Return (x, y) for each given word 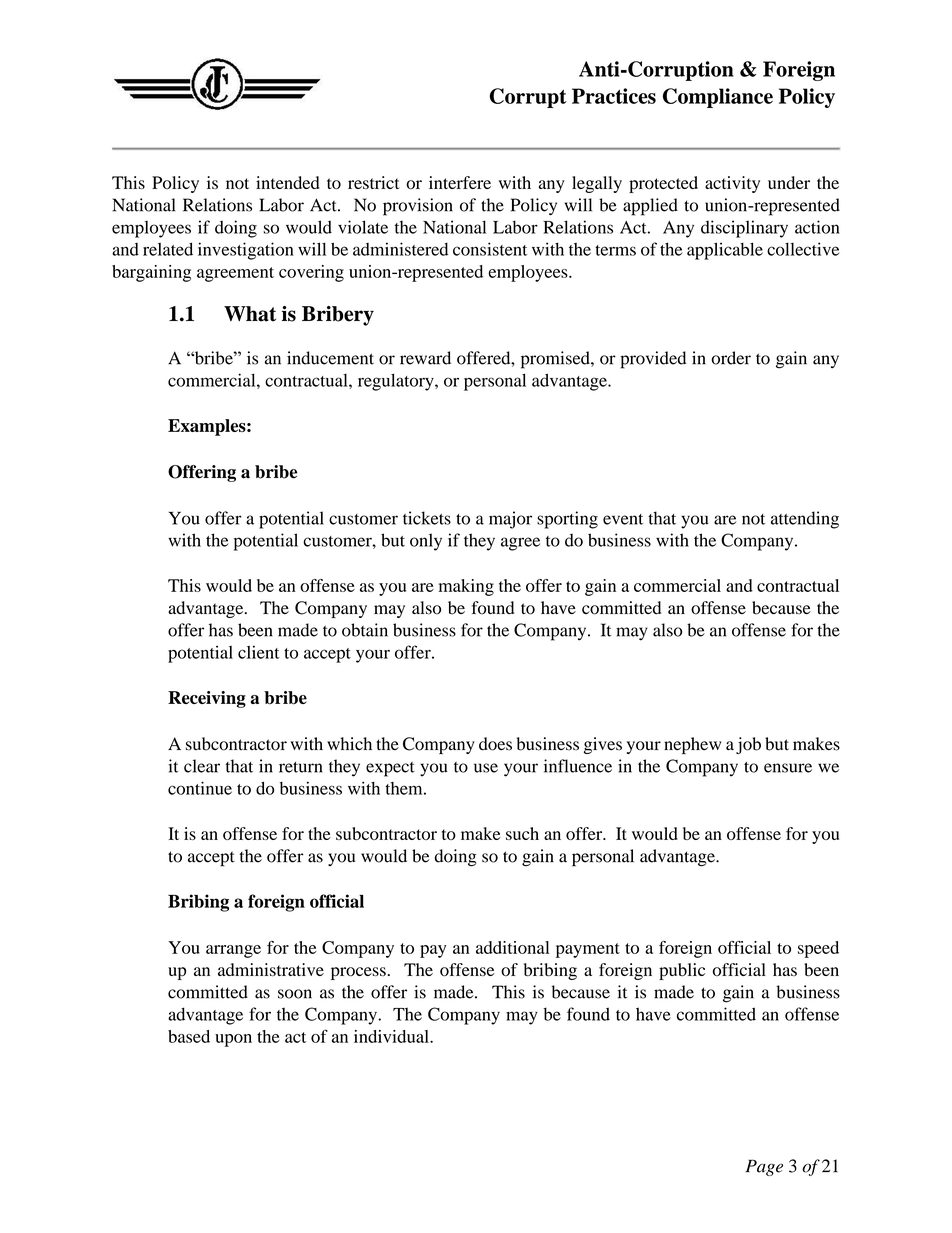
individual (392, 1036)
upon (233, 1040)
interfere (460, 182)
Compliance (718, 98)
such (522, 833)
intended (287, 182)
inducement (330, 358)
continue (200, 788)
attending (805, 520)
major (510, 520)
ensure (788, 768)
